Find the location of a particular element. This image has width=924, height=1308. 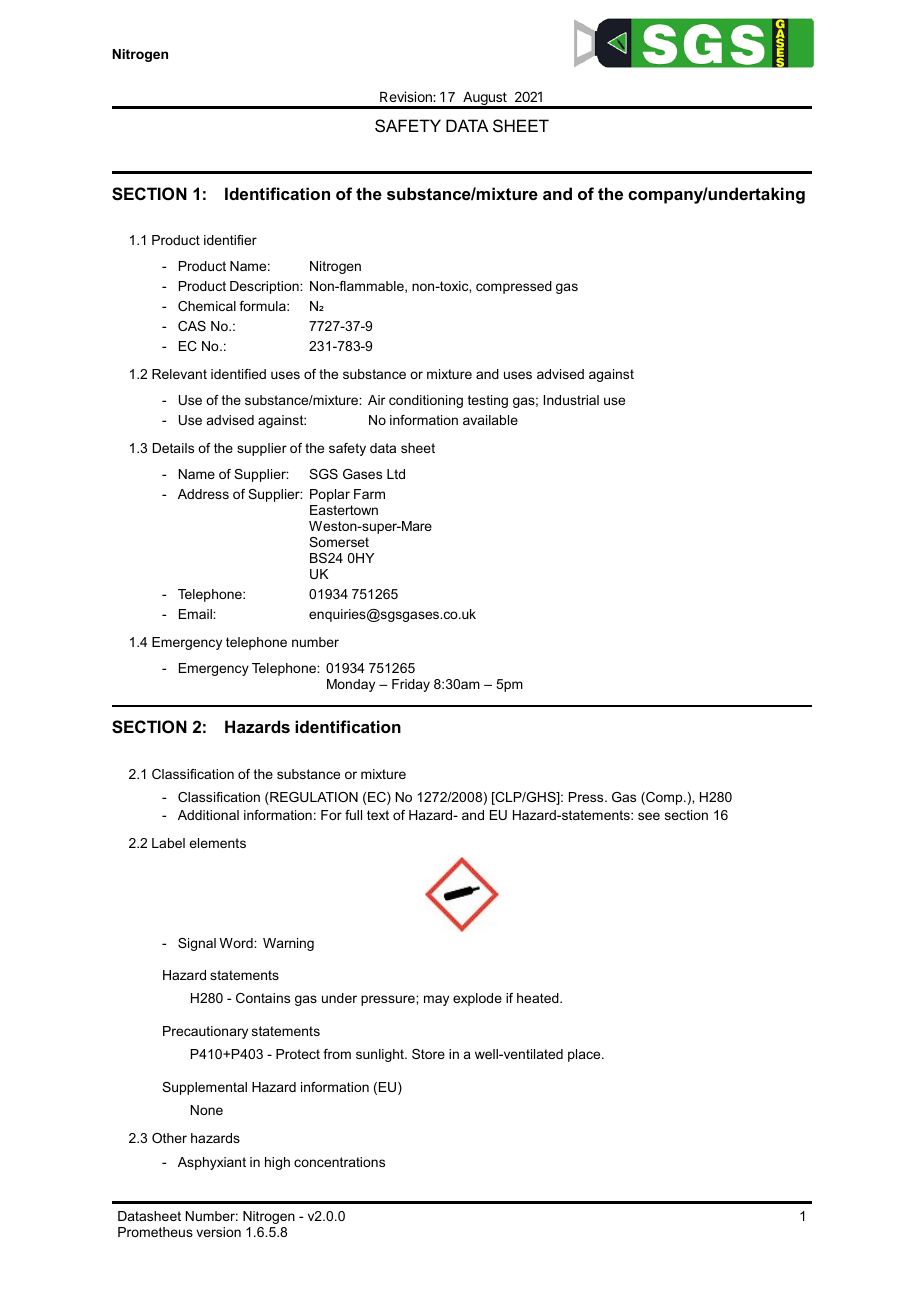

identifier is located at coordinates (230, 240).
